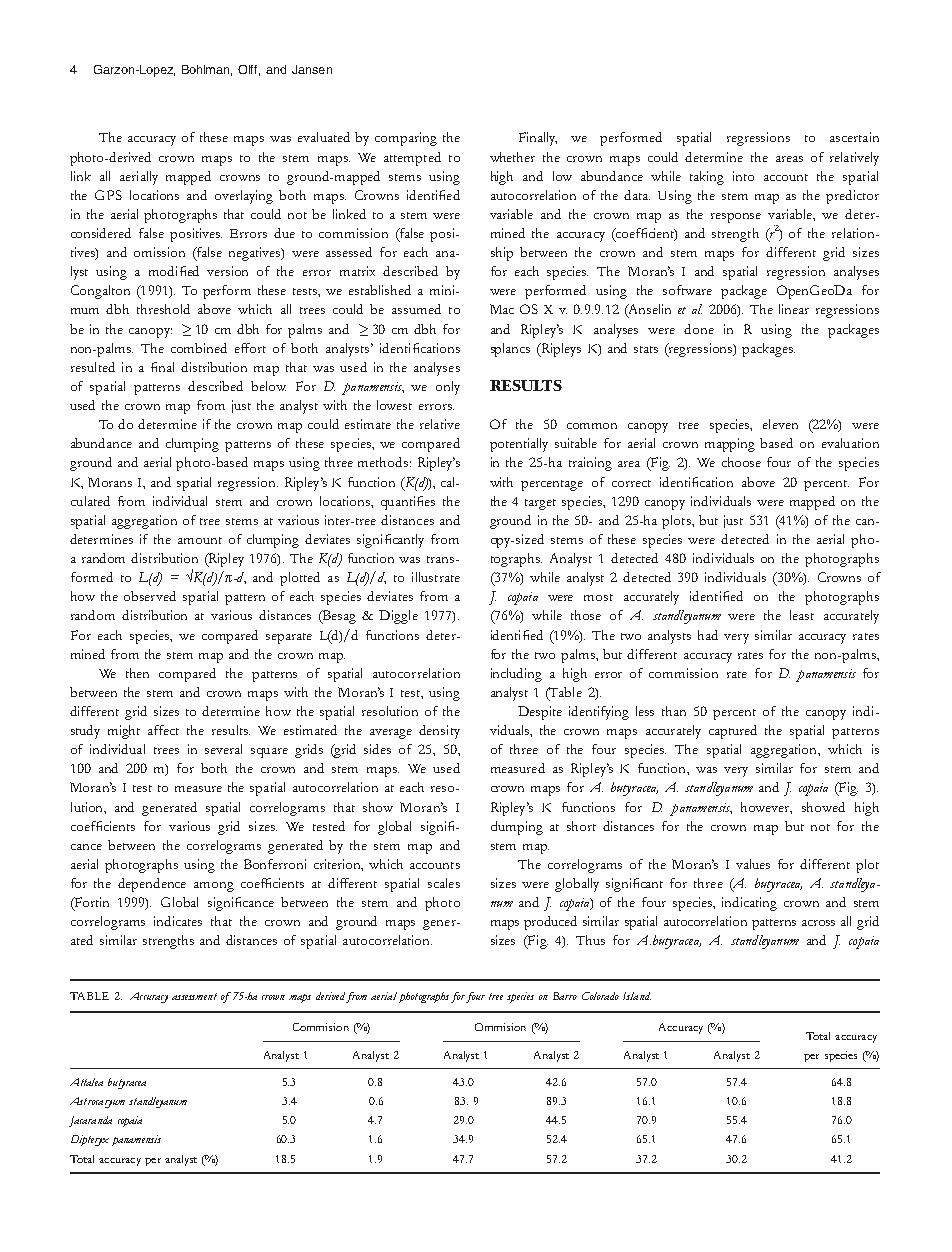  What do you see at coordinates (194, 996) in the screenshot?
I see `assessment` at bounding box center [194, 996].
